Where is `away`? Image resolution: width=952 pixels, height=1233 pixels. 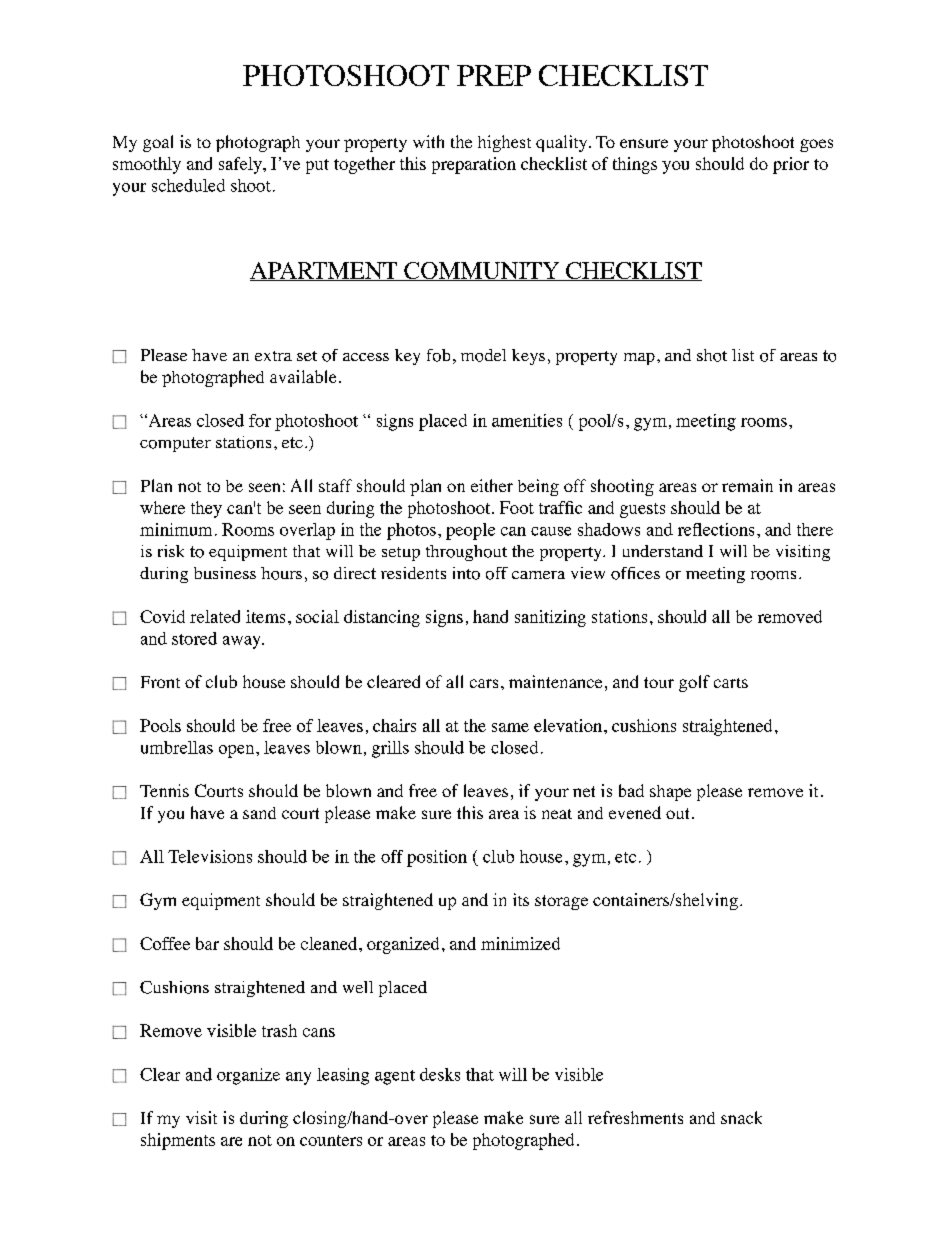
away is located at coordinates (243, 642).
